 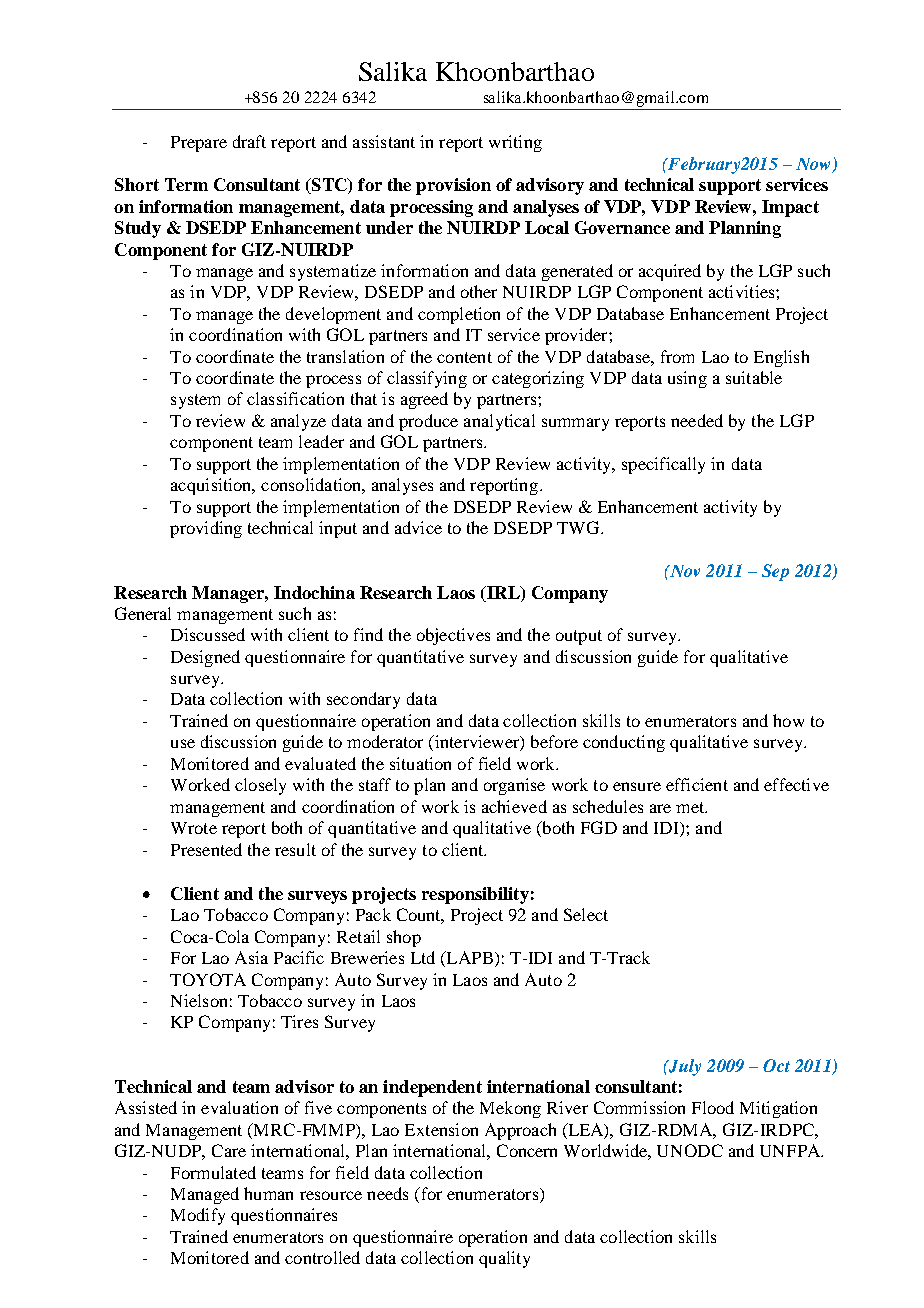 I want to click on met, so click(x=691, y=807).
